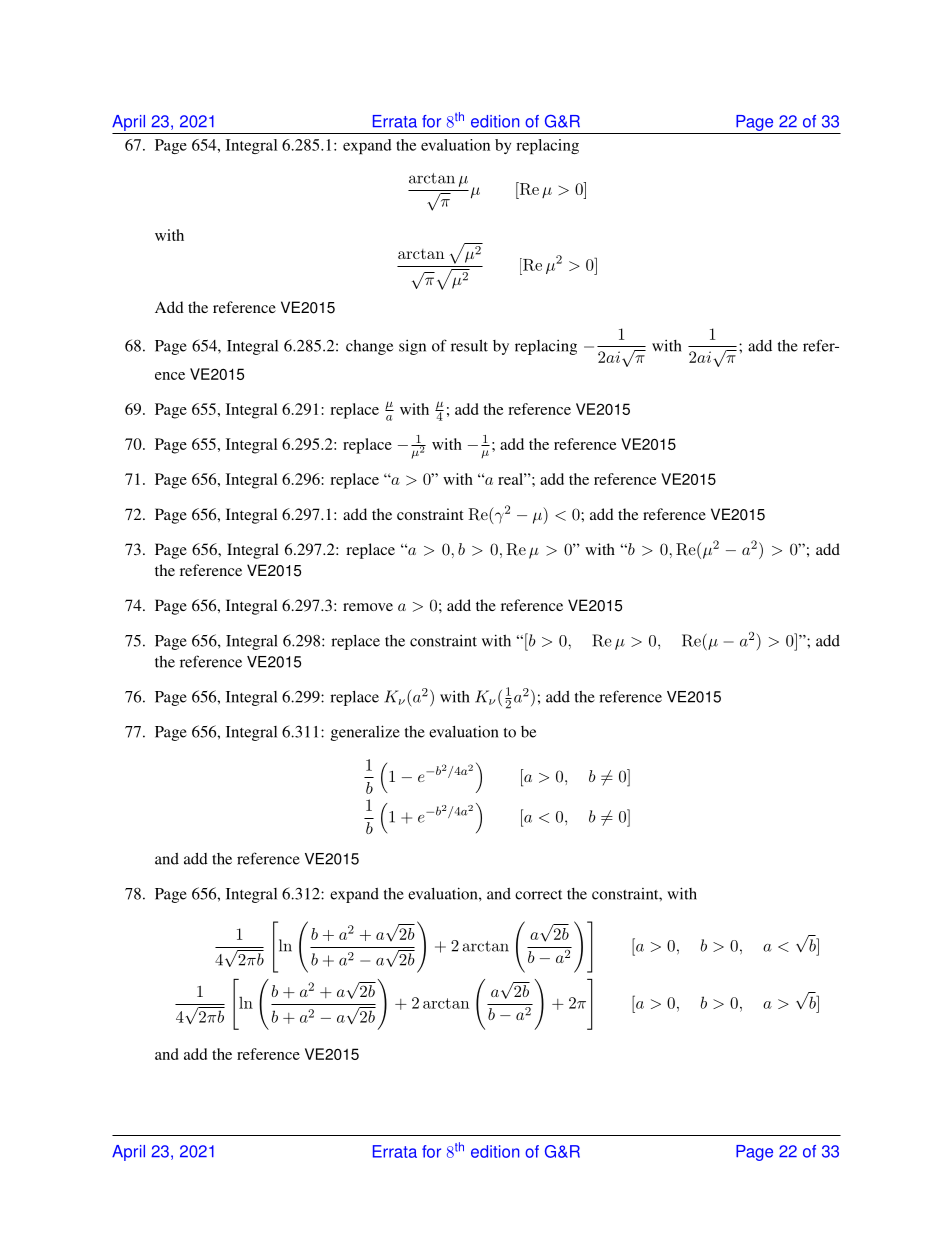  What do you see at coordinates (412, 347) in the screenshot?
I see `sign` at bounding box center [412, 347].
